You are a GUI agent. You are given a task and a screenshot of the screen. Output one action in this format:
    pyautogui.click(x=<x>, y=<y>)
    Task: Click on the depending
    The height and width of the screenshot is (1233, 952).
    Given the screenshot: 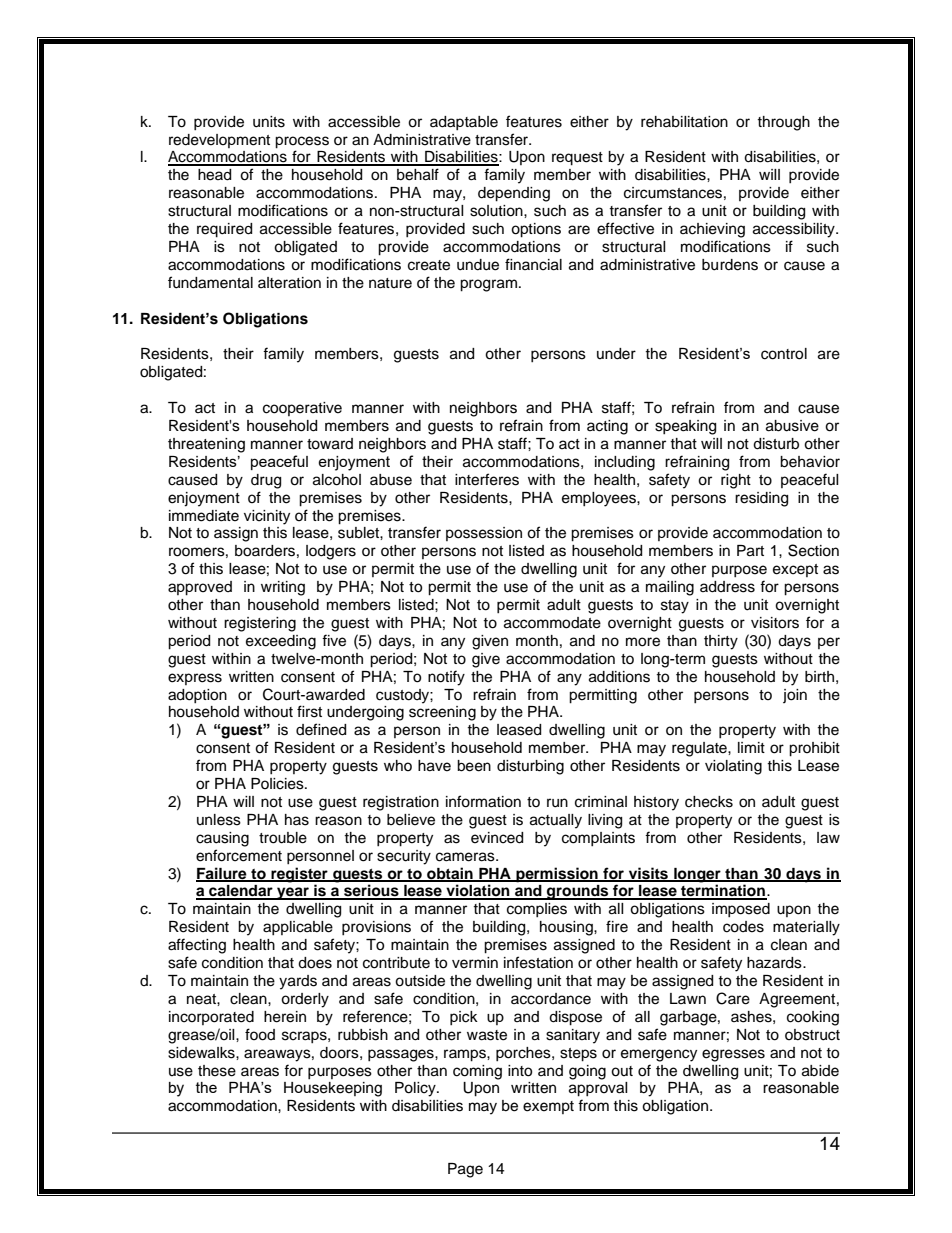 What is the action you would take?
    pyautogui.click(x=514, y=194)
